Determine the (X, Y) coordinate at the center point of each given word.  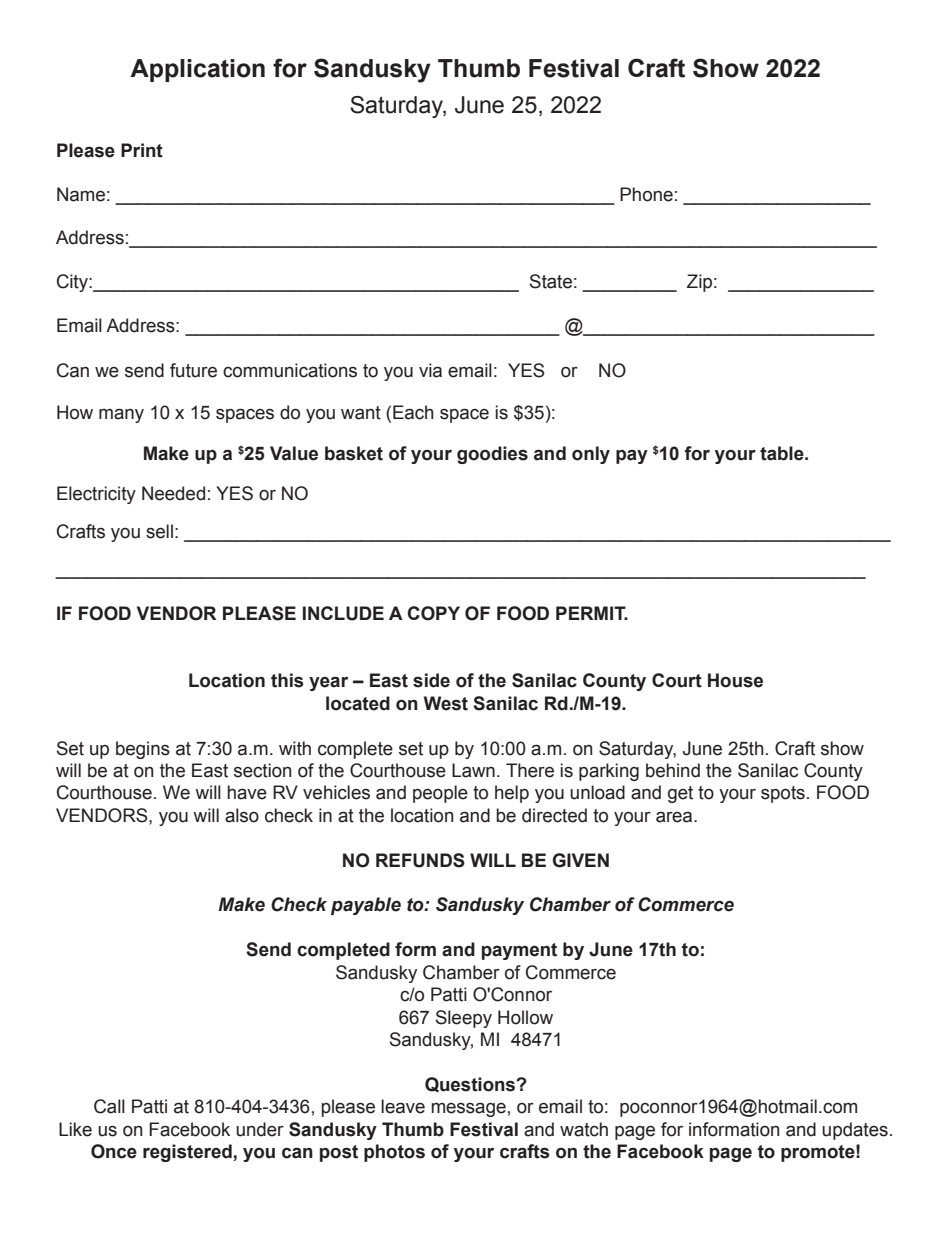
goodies (492, 455)
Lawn (473, 770)
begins (143, 750)
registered (187, 1153)
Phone (646, 194)
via (430, 370)
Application (197, 70)
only (591, 455)
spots (783, 794)
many (121, 415)
